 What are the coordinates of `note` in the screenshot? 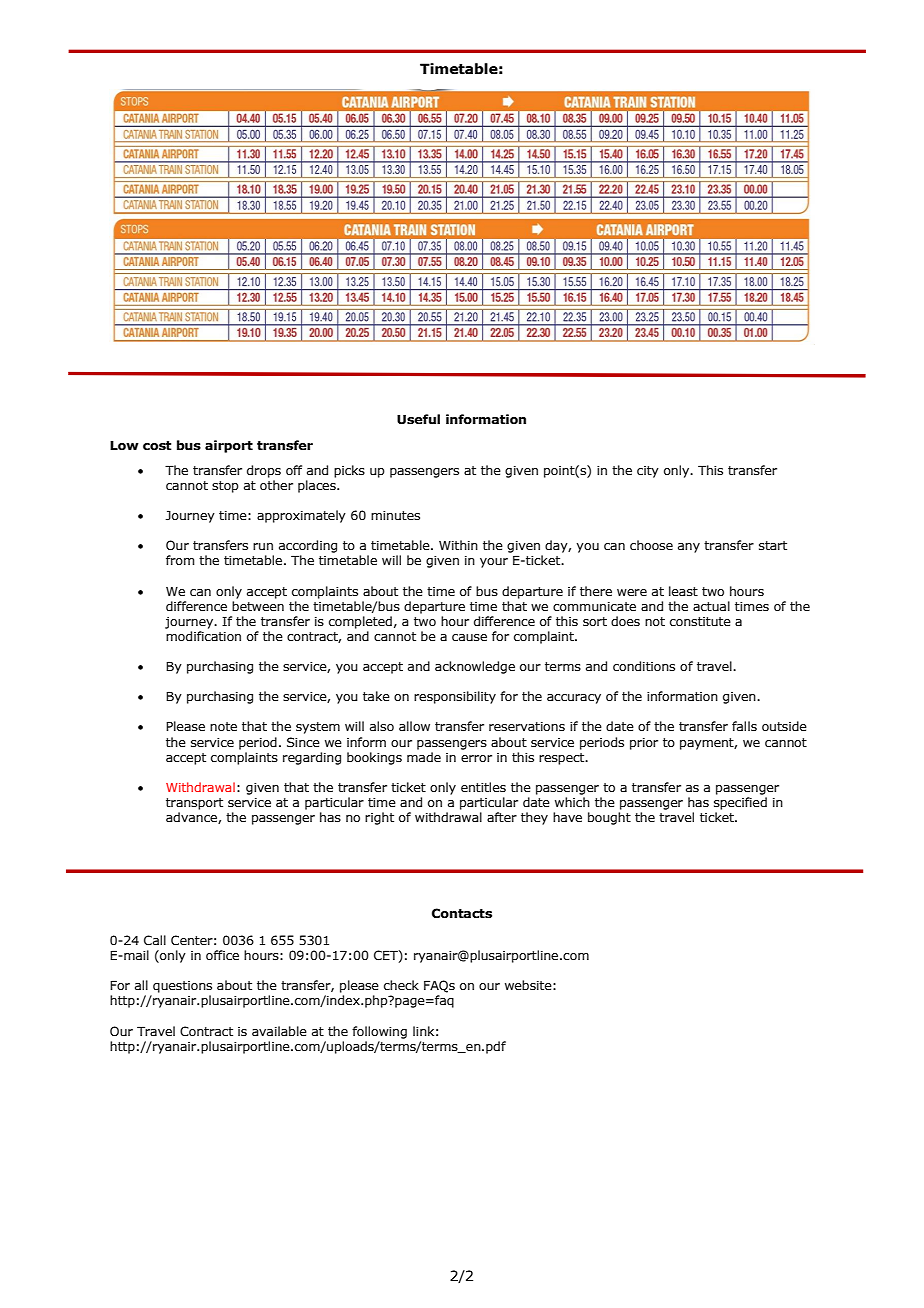 It's located at (223, 726).
